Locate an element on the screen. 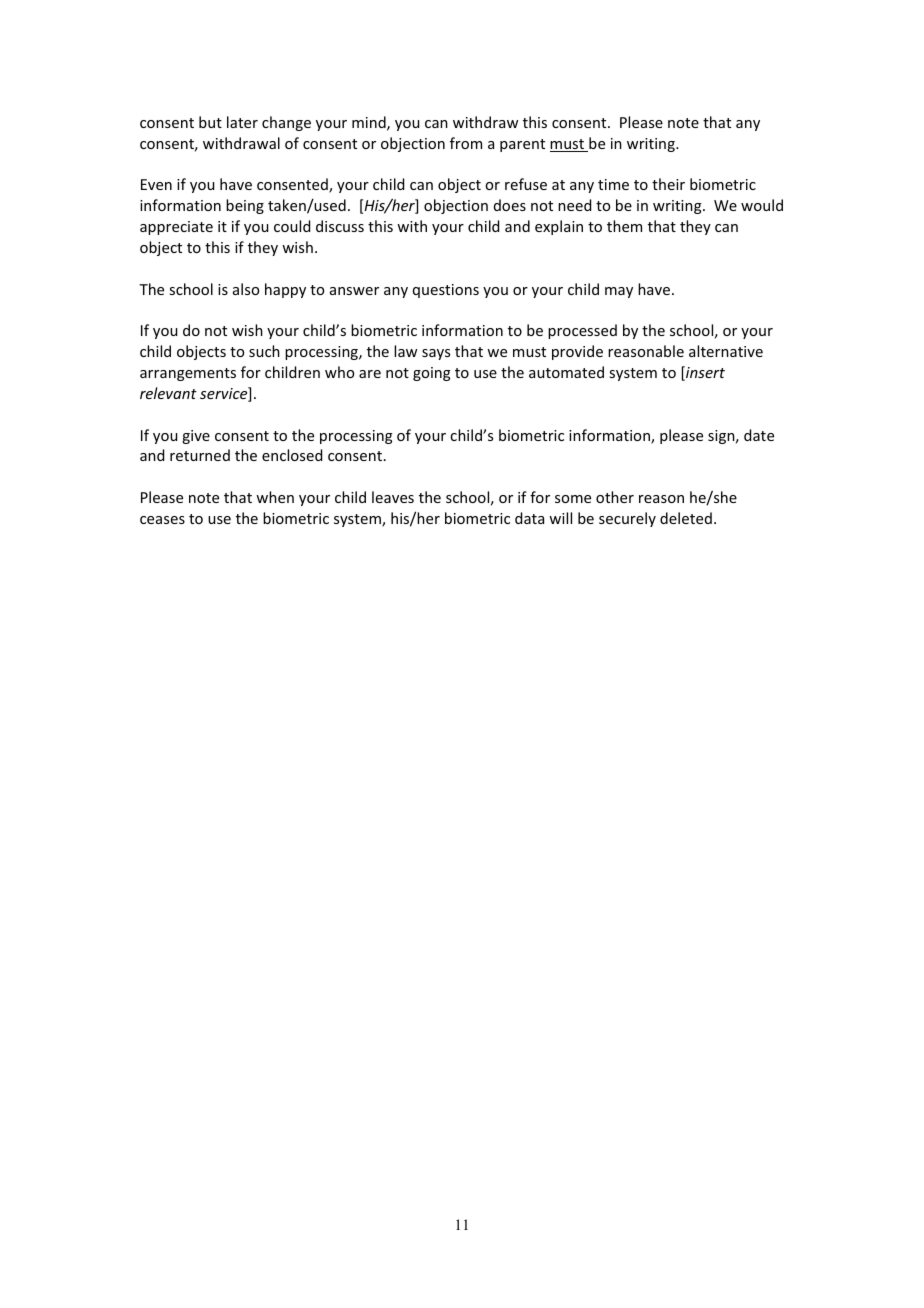 This screenshot has width=924, height=1308. alternative is located at coordinates (726, 351).
